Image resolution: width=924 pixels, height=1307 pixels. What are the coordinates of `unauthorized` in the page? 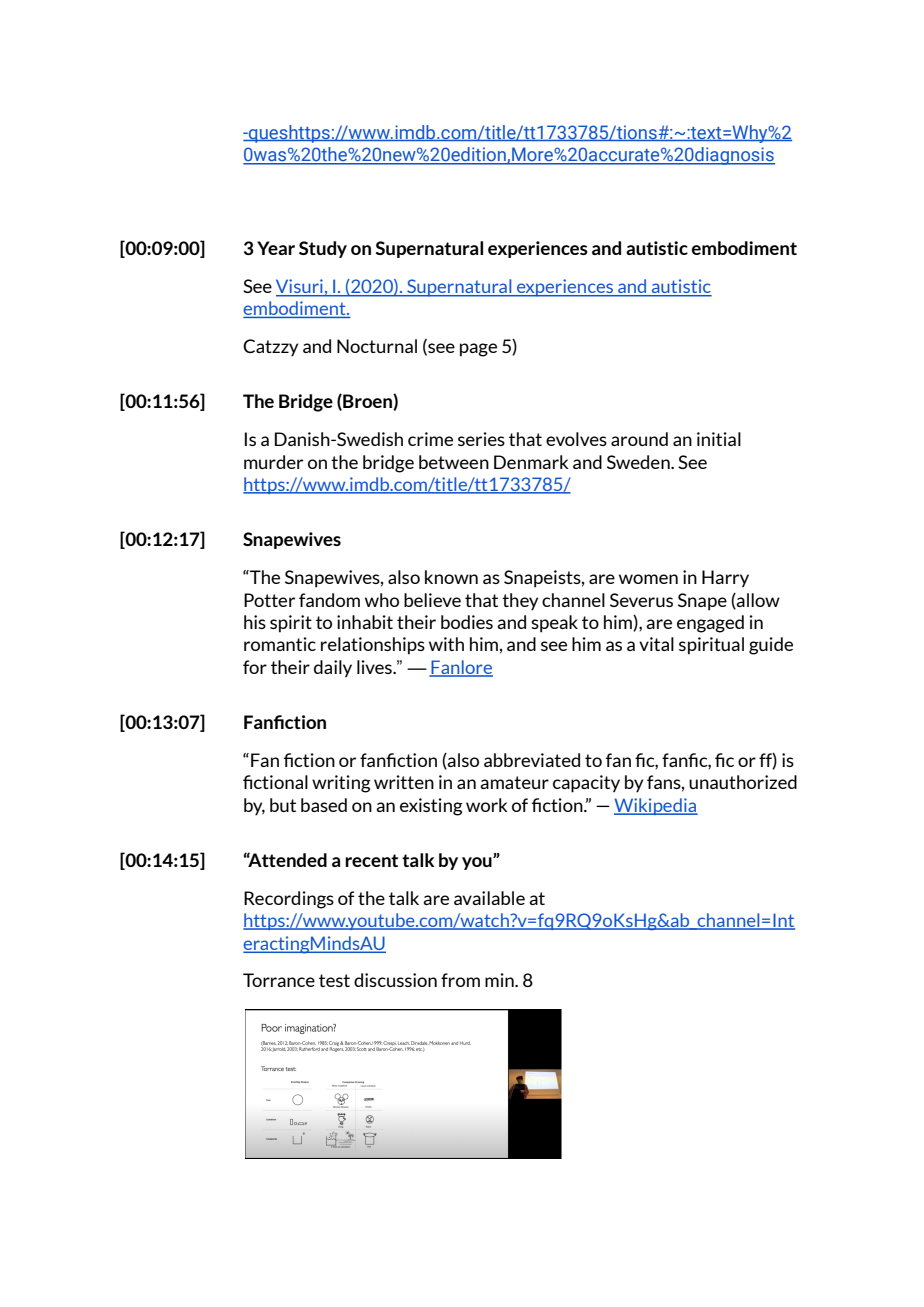 It's located at (743, 782).
